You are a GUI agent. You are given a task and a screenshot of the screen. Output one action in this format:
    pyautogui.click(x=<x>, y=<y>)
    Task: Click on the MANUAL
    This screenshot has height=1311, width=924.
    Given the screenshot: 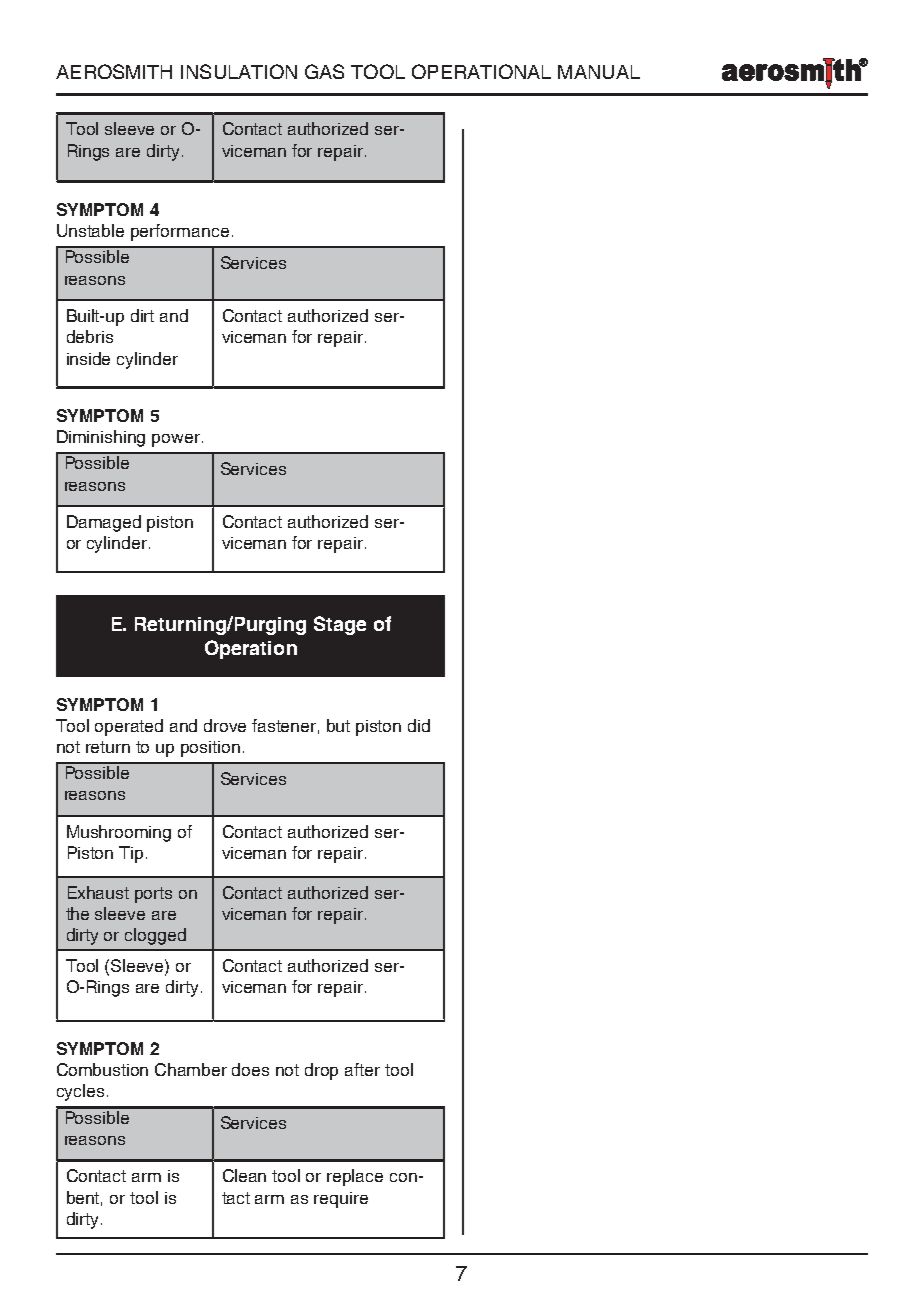 What is the action you would take?
    pyautogui.click(x=599, y=72)
